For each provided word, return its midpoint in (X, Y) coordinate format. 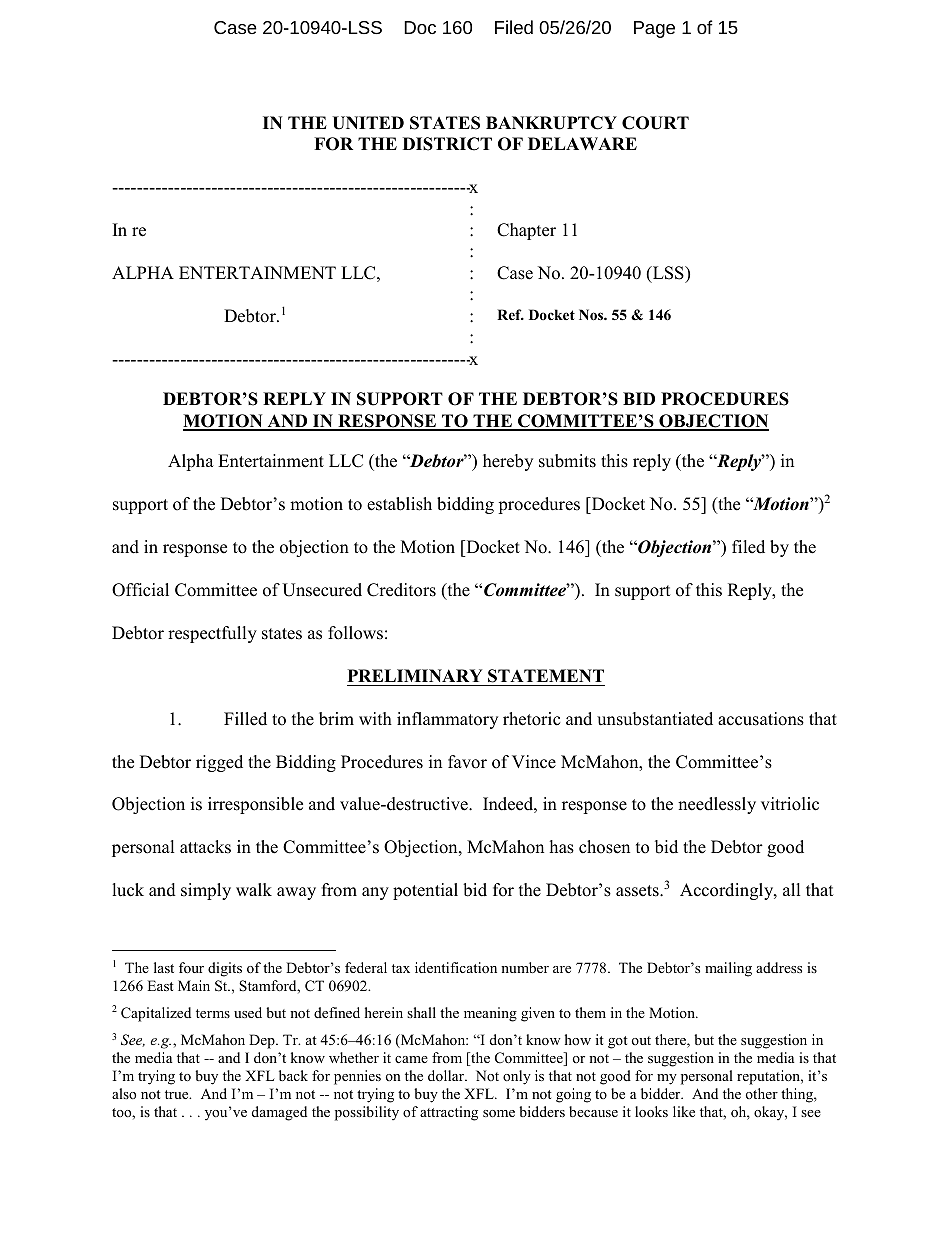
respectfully (212, 634)
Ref (510, 314)
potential (425, 891)
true (178, 1094)
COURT (655, 123)
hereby (508, 462)
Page (654, 29)
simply (206, 891)
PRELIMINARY (415, 675)
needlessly (717, 805)
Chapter (526, 231)
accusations (761, 719)
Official (140, 590)
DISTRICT (447, 144)
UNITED (368, 123)
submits (567, 461)
